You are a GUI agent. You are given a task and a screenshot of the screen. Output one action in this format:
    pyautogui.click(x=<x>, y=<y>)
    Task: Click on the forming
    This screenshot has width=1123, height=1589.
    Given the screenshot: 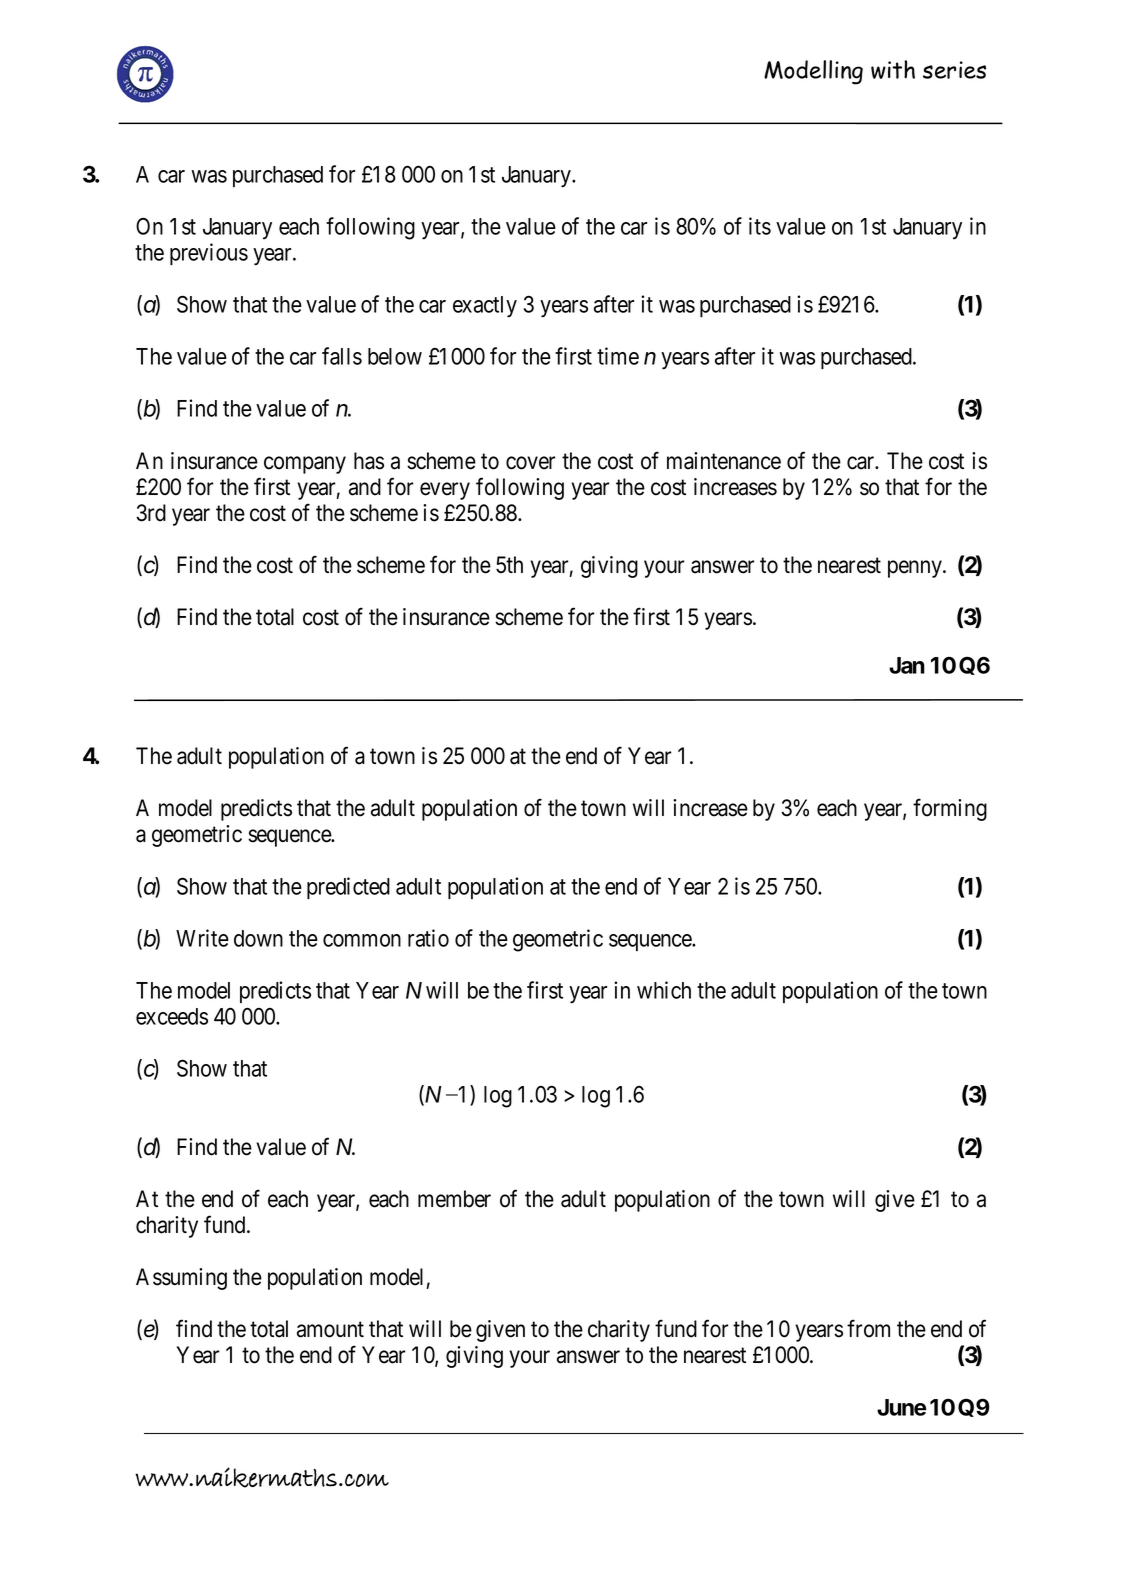 What is the action you would take?
    pyautogui.click(x=950, y=809)
